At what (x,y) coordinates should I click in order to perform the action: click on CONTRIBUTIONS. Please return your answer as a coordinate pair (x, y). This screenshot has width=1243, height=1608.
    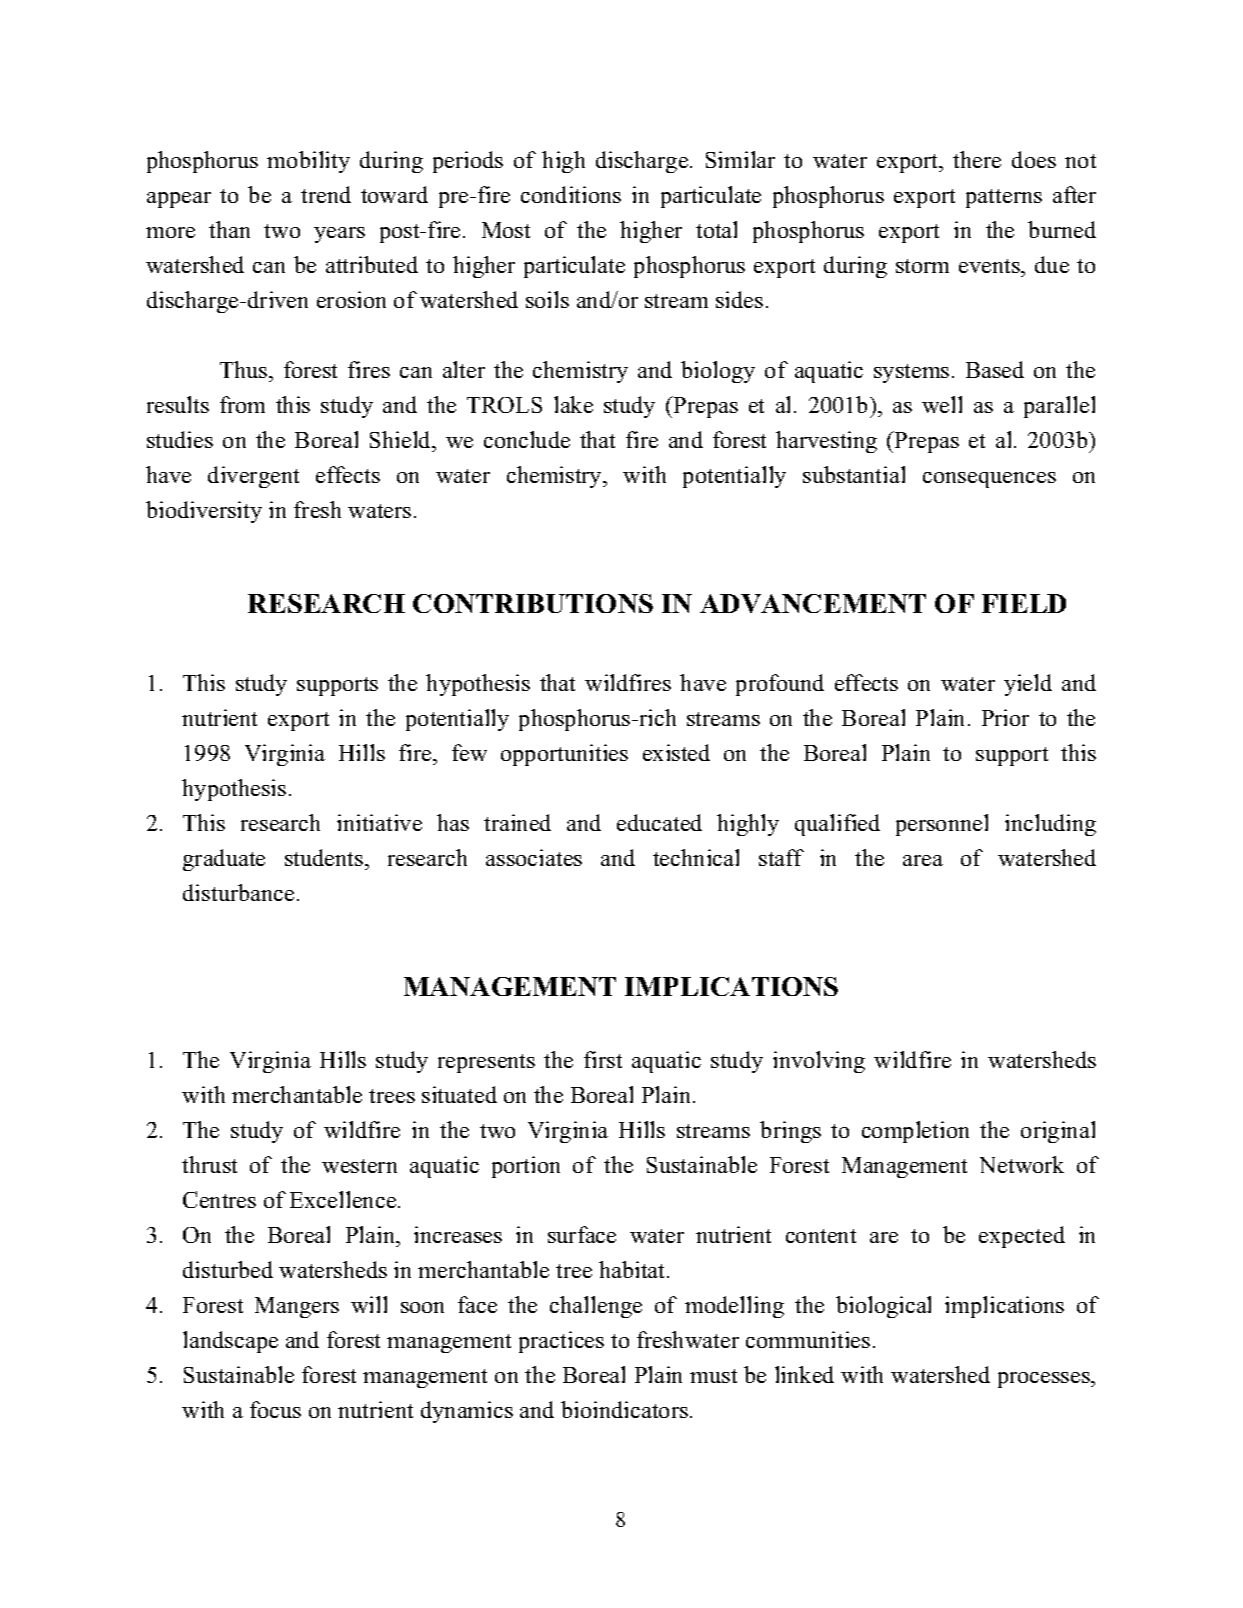
    Looking at the image, I should click on (533, 603).
